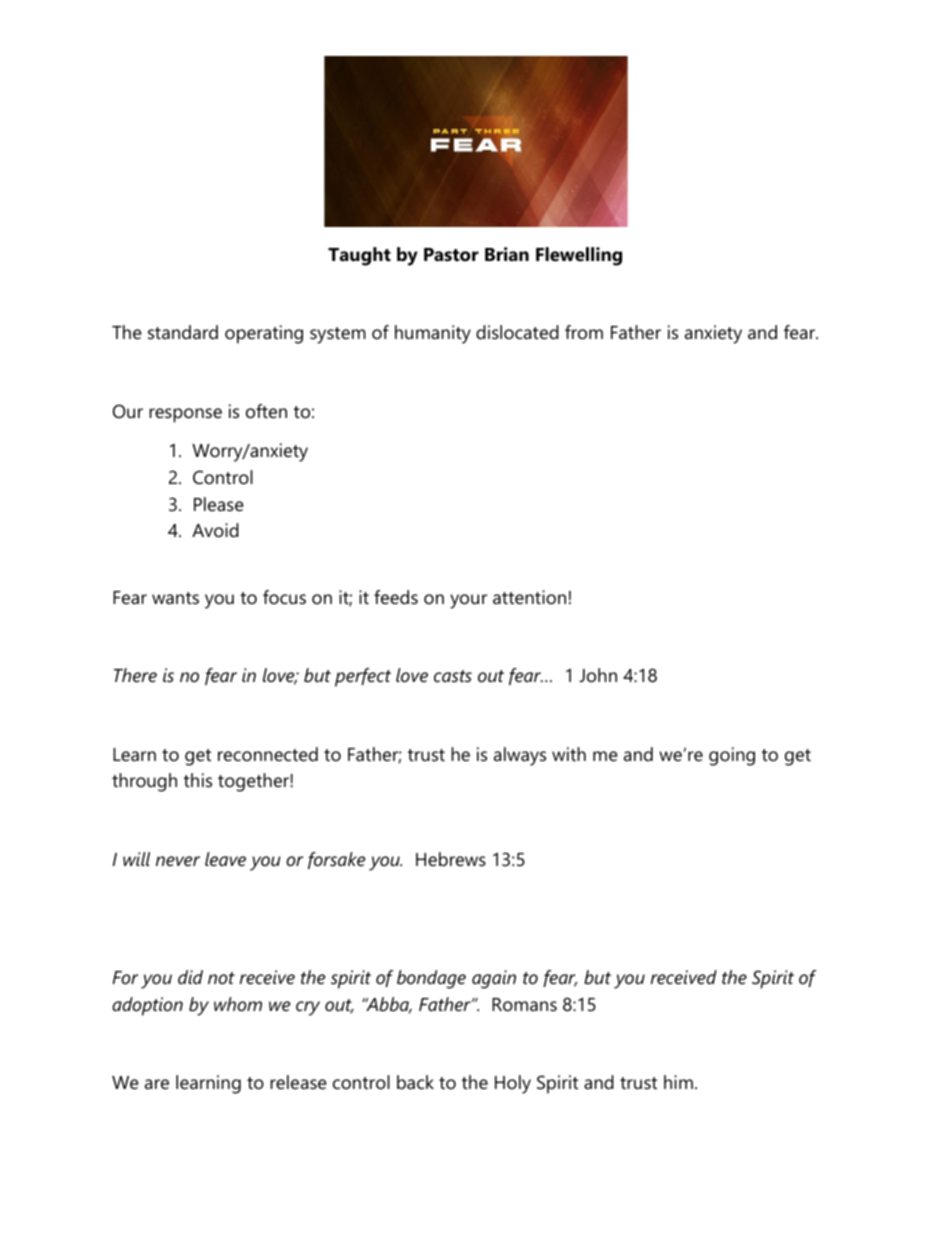 The width and height of the page is (952, 1233). What do you see at coordinates (198, 780) in the page?
I see `this` at bounding box center [198, 780].
